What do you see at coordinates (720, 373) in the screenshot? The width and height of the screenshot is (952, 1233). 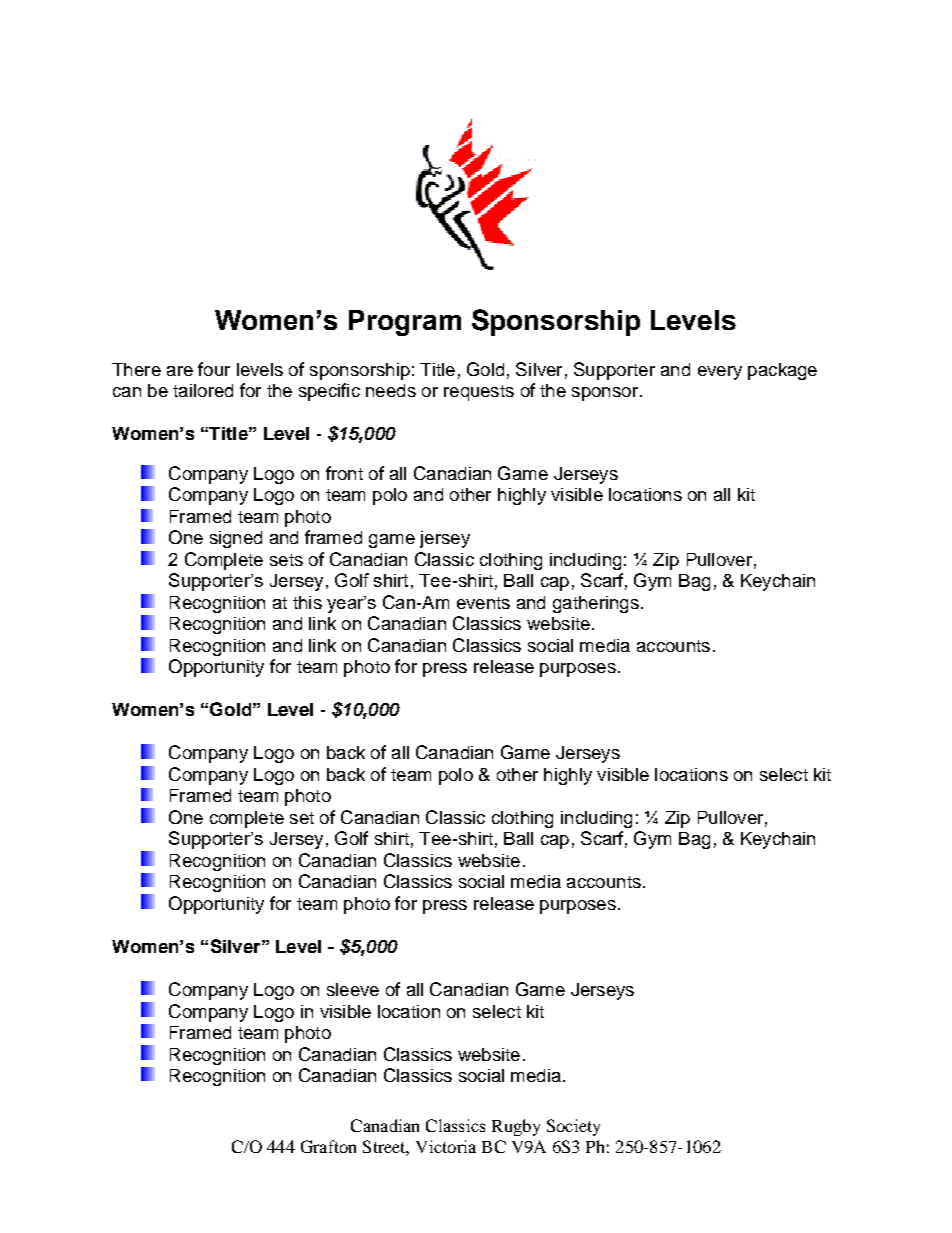 I see `every` at bounding box center [720, 373].
